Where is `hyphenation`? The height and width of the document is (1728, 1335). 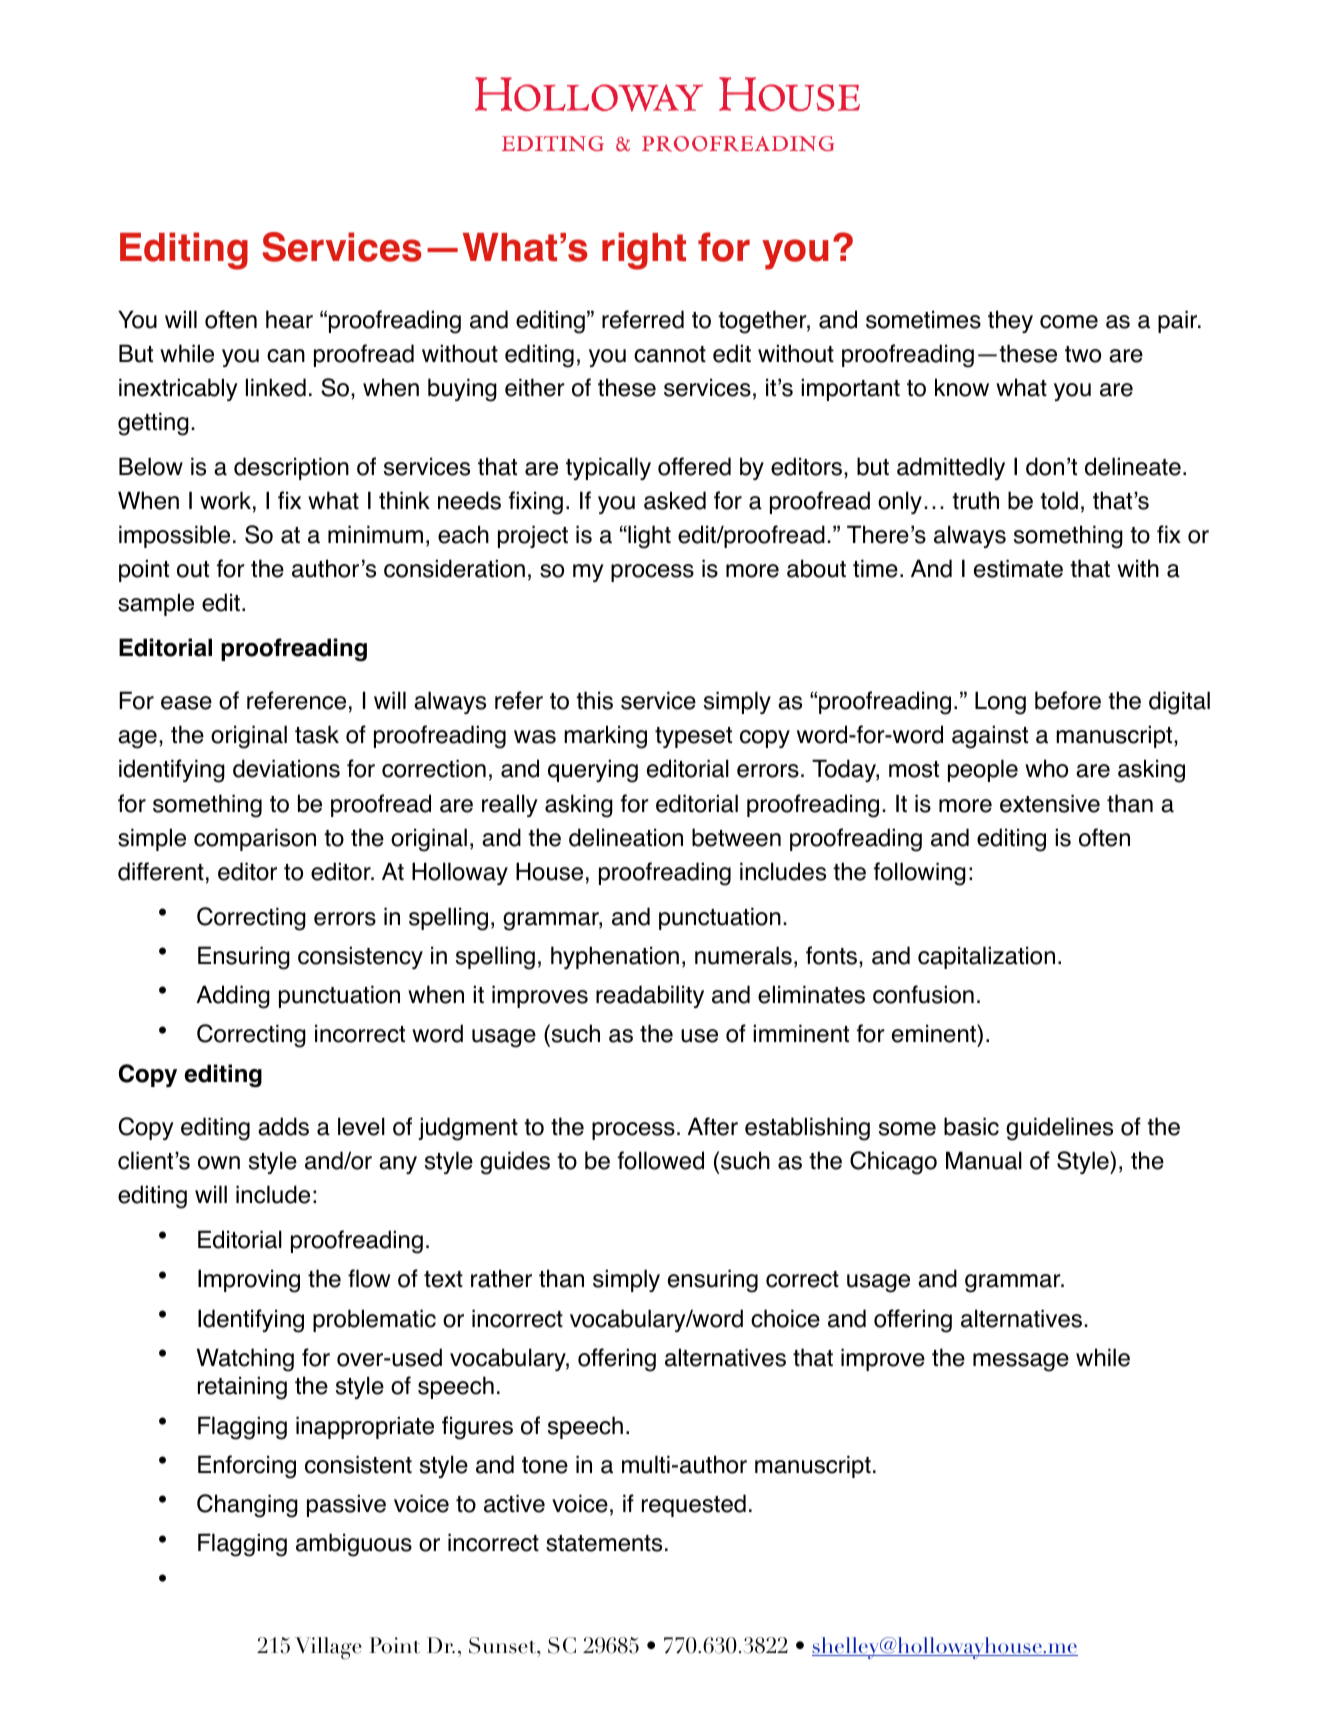
hyphenation is located at coordinates (615, 957).
